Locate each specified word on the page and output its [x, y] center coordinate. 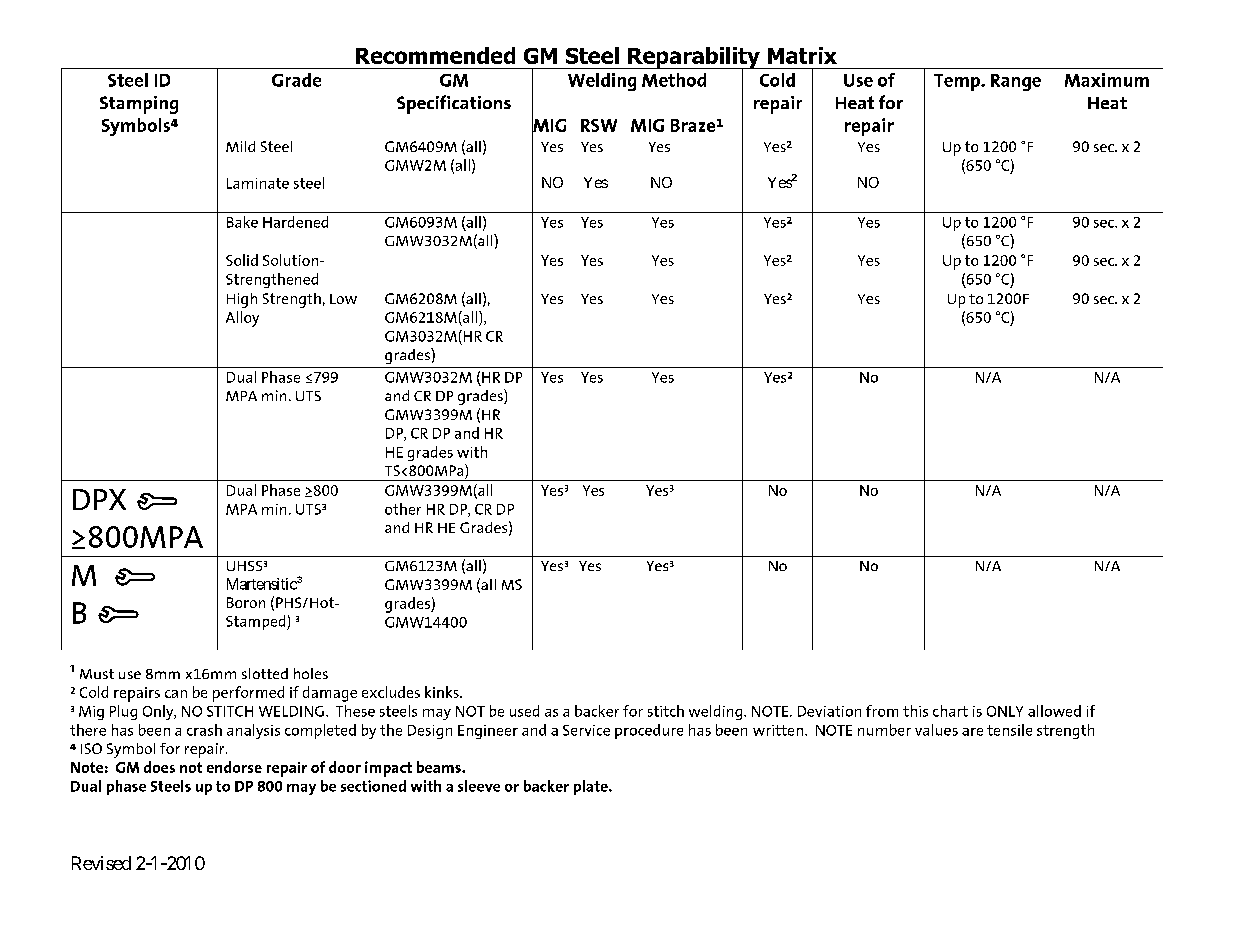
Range [1016, 82]
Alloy [242, 319]
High [242, 300]
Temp [958, 82]
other [403, 509]
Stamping [139, 105]
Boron [246, 602]
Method [674, 80]
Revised [101, 863]
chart [950, 711]
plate [592, 787]
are [972, 732]
